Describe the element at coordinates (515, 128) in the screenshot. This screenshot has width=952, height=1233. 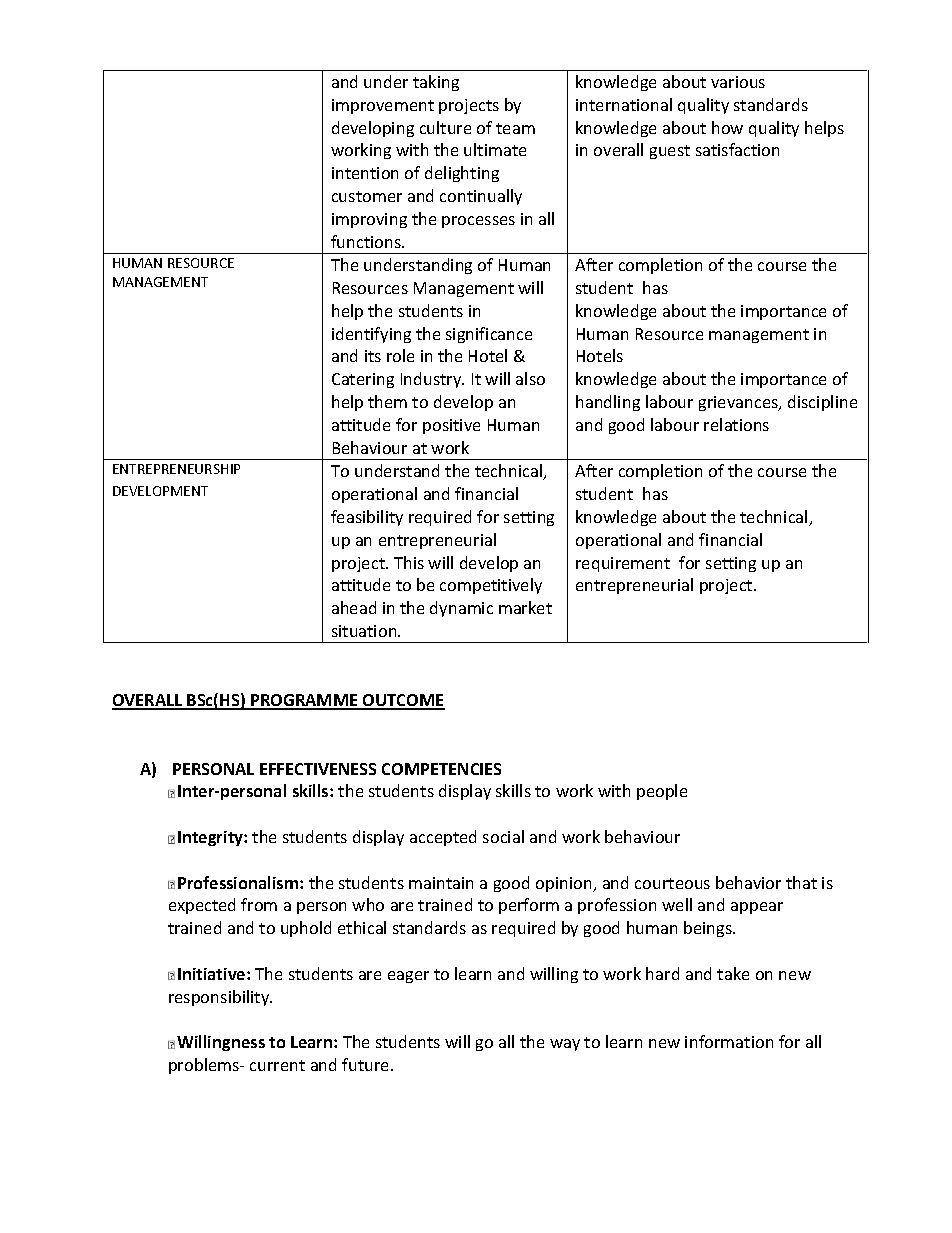
I see `team` at that location.
